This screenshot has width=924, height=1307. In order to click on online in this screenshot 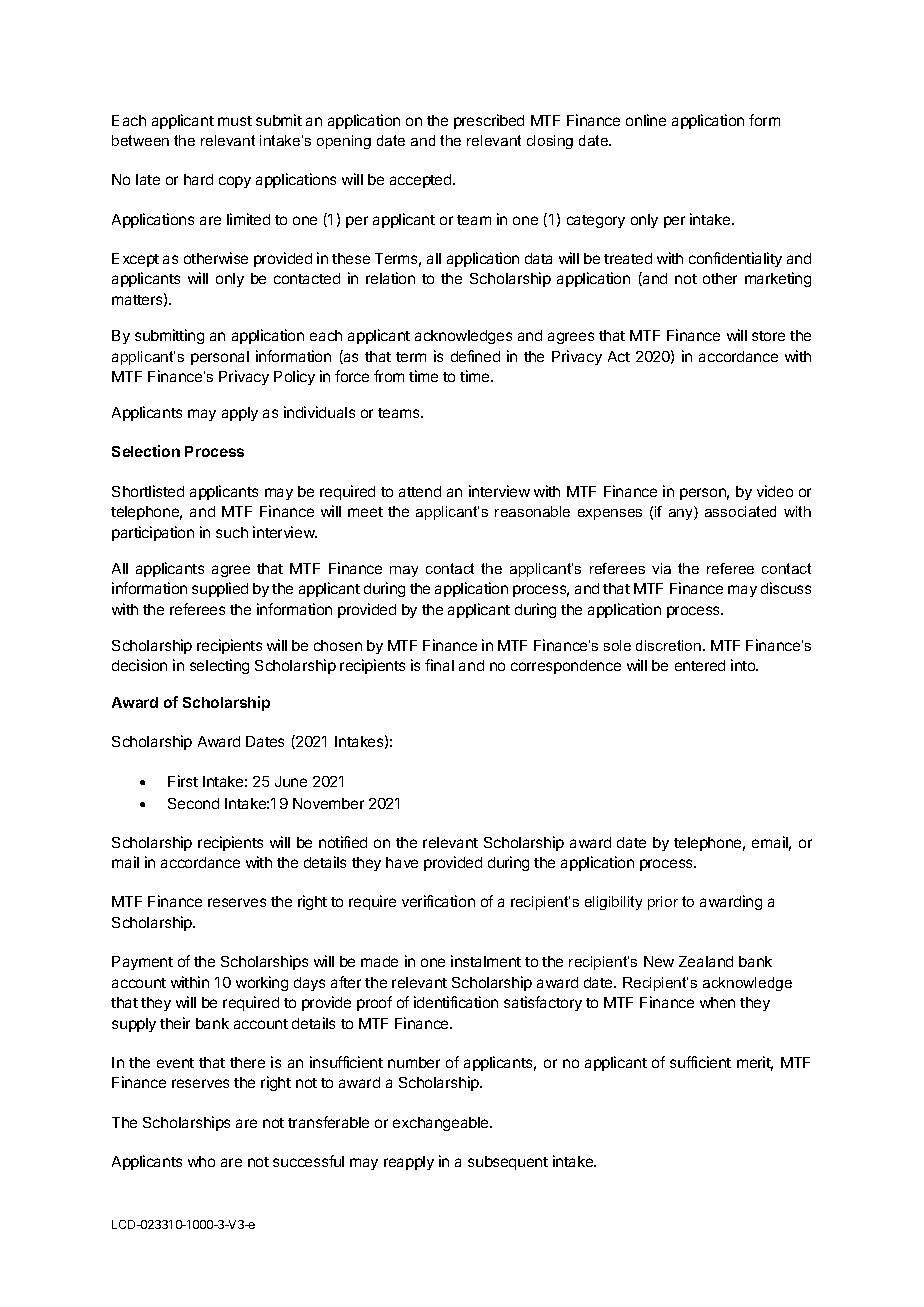, I will do `click(646, 120)`.
